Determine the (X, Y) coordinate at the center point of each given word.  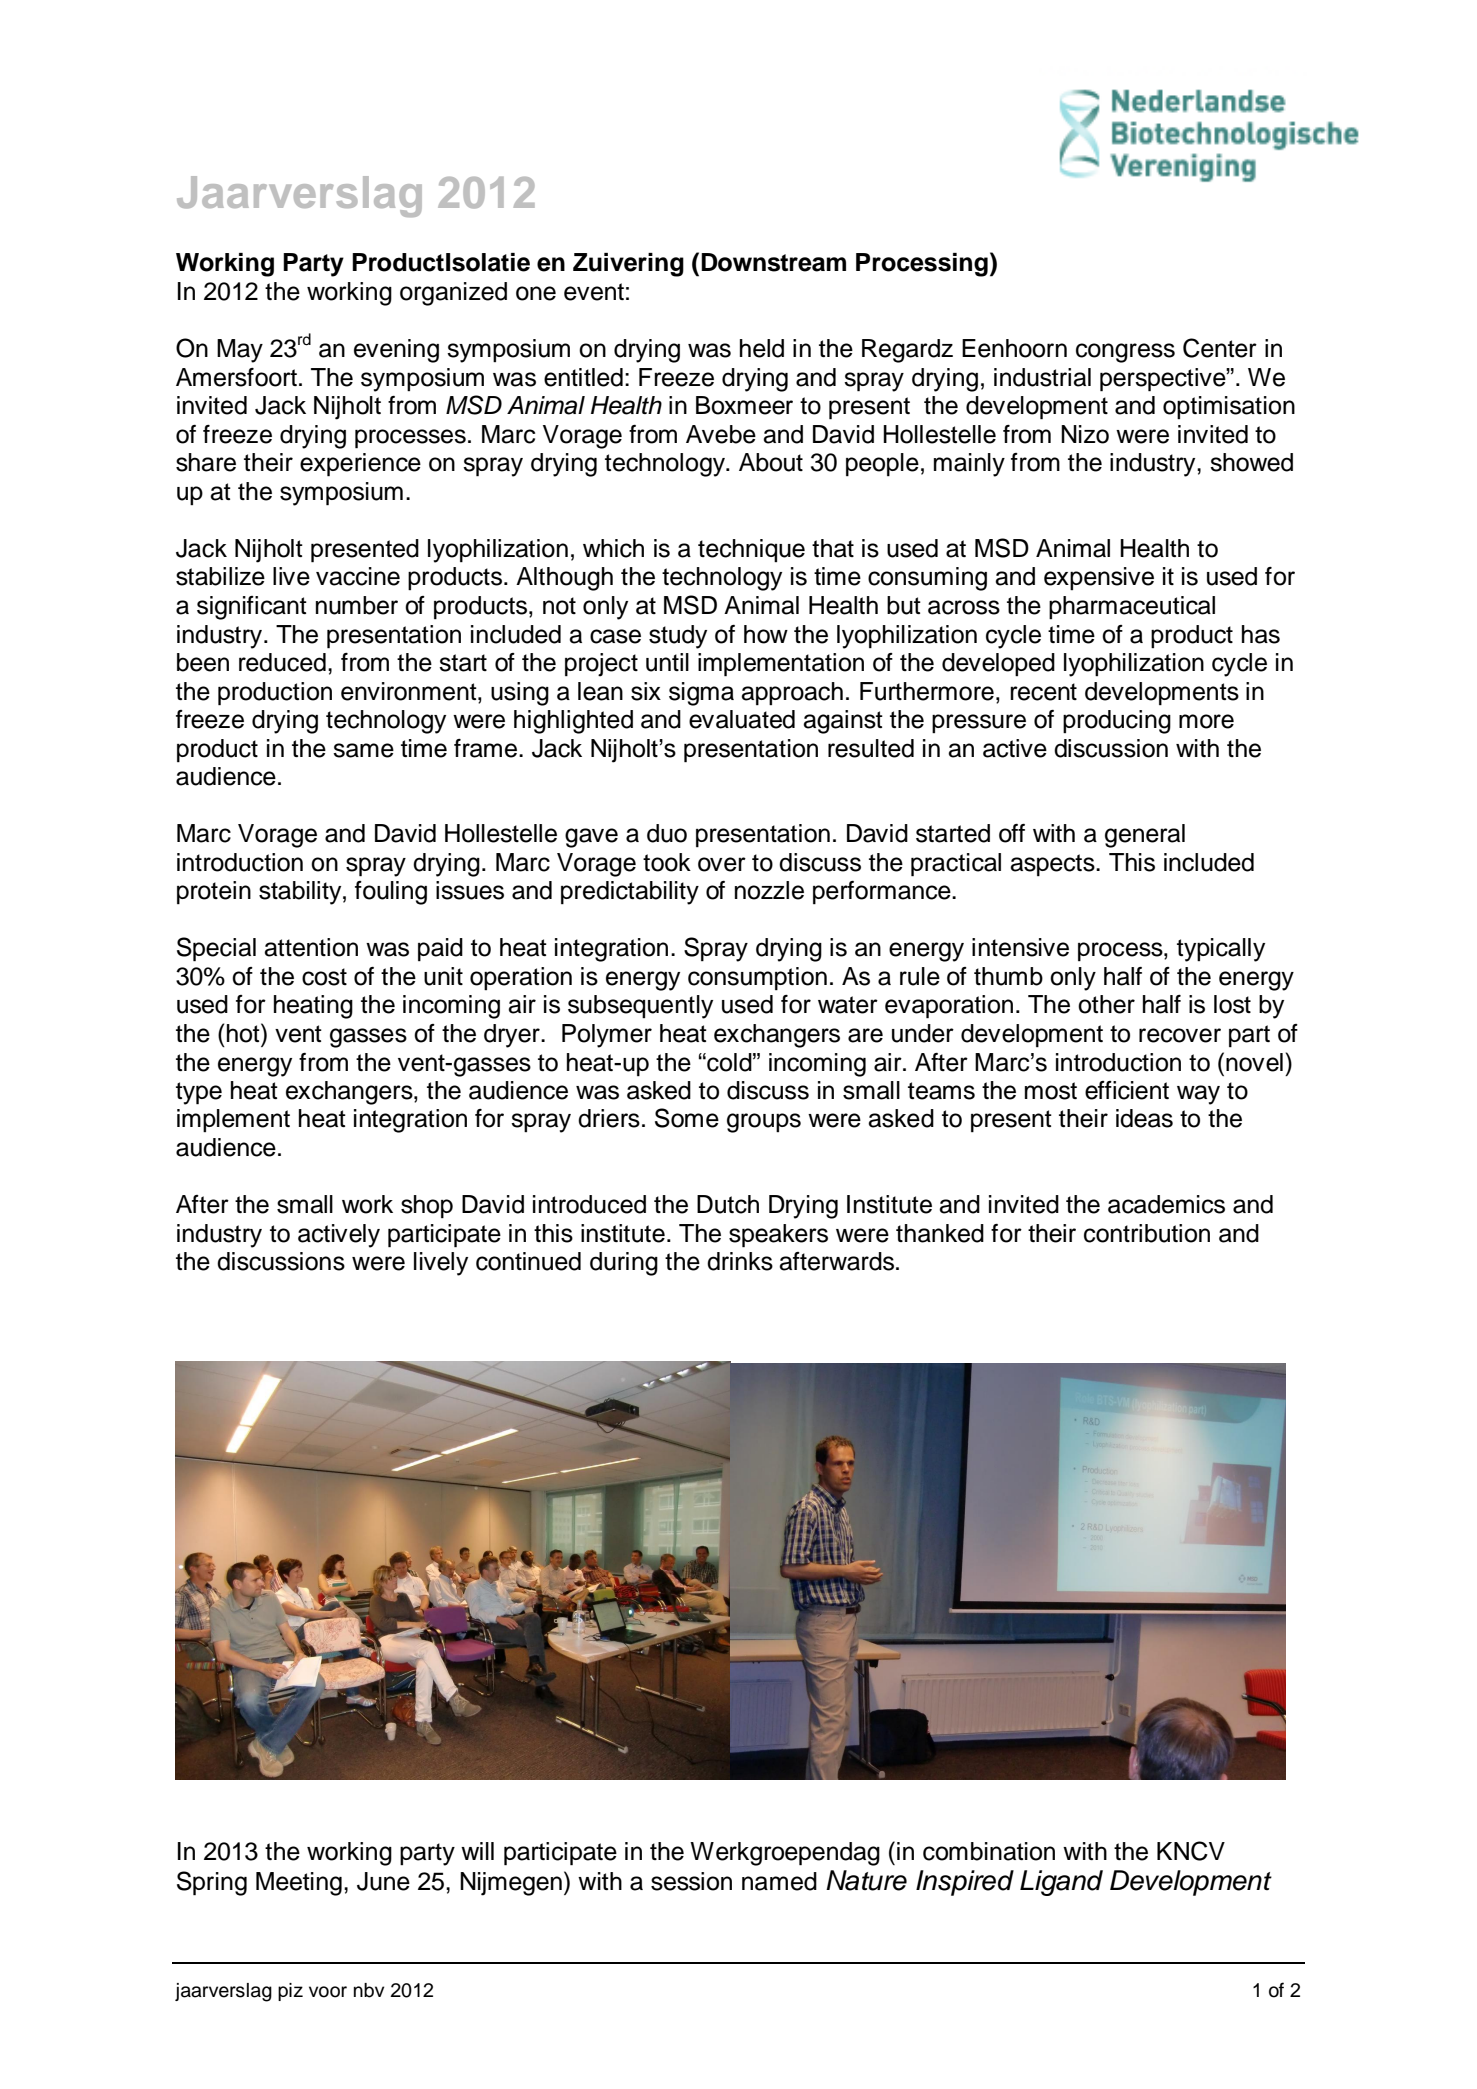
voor (328, 1992)
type (199, 1093)
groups (764, 1123)
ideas (1144, 1118)
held (762, 348)
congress (1125, 353)
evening (396, 351)
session (691, 1881)
